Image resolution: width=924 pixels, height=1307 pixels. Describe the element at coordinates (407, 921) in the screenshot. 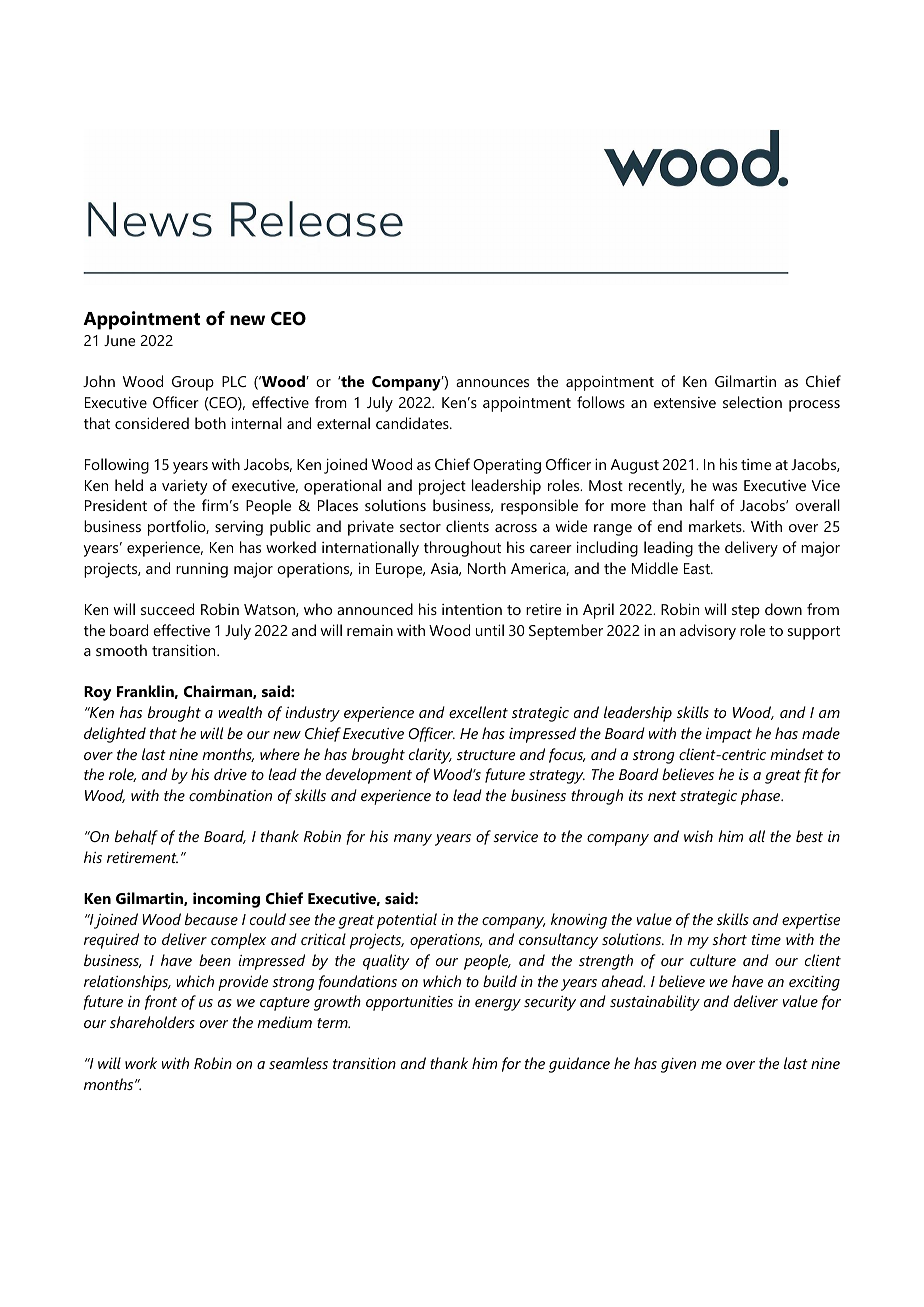

I see `potential` at that location.
